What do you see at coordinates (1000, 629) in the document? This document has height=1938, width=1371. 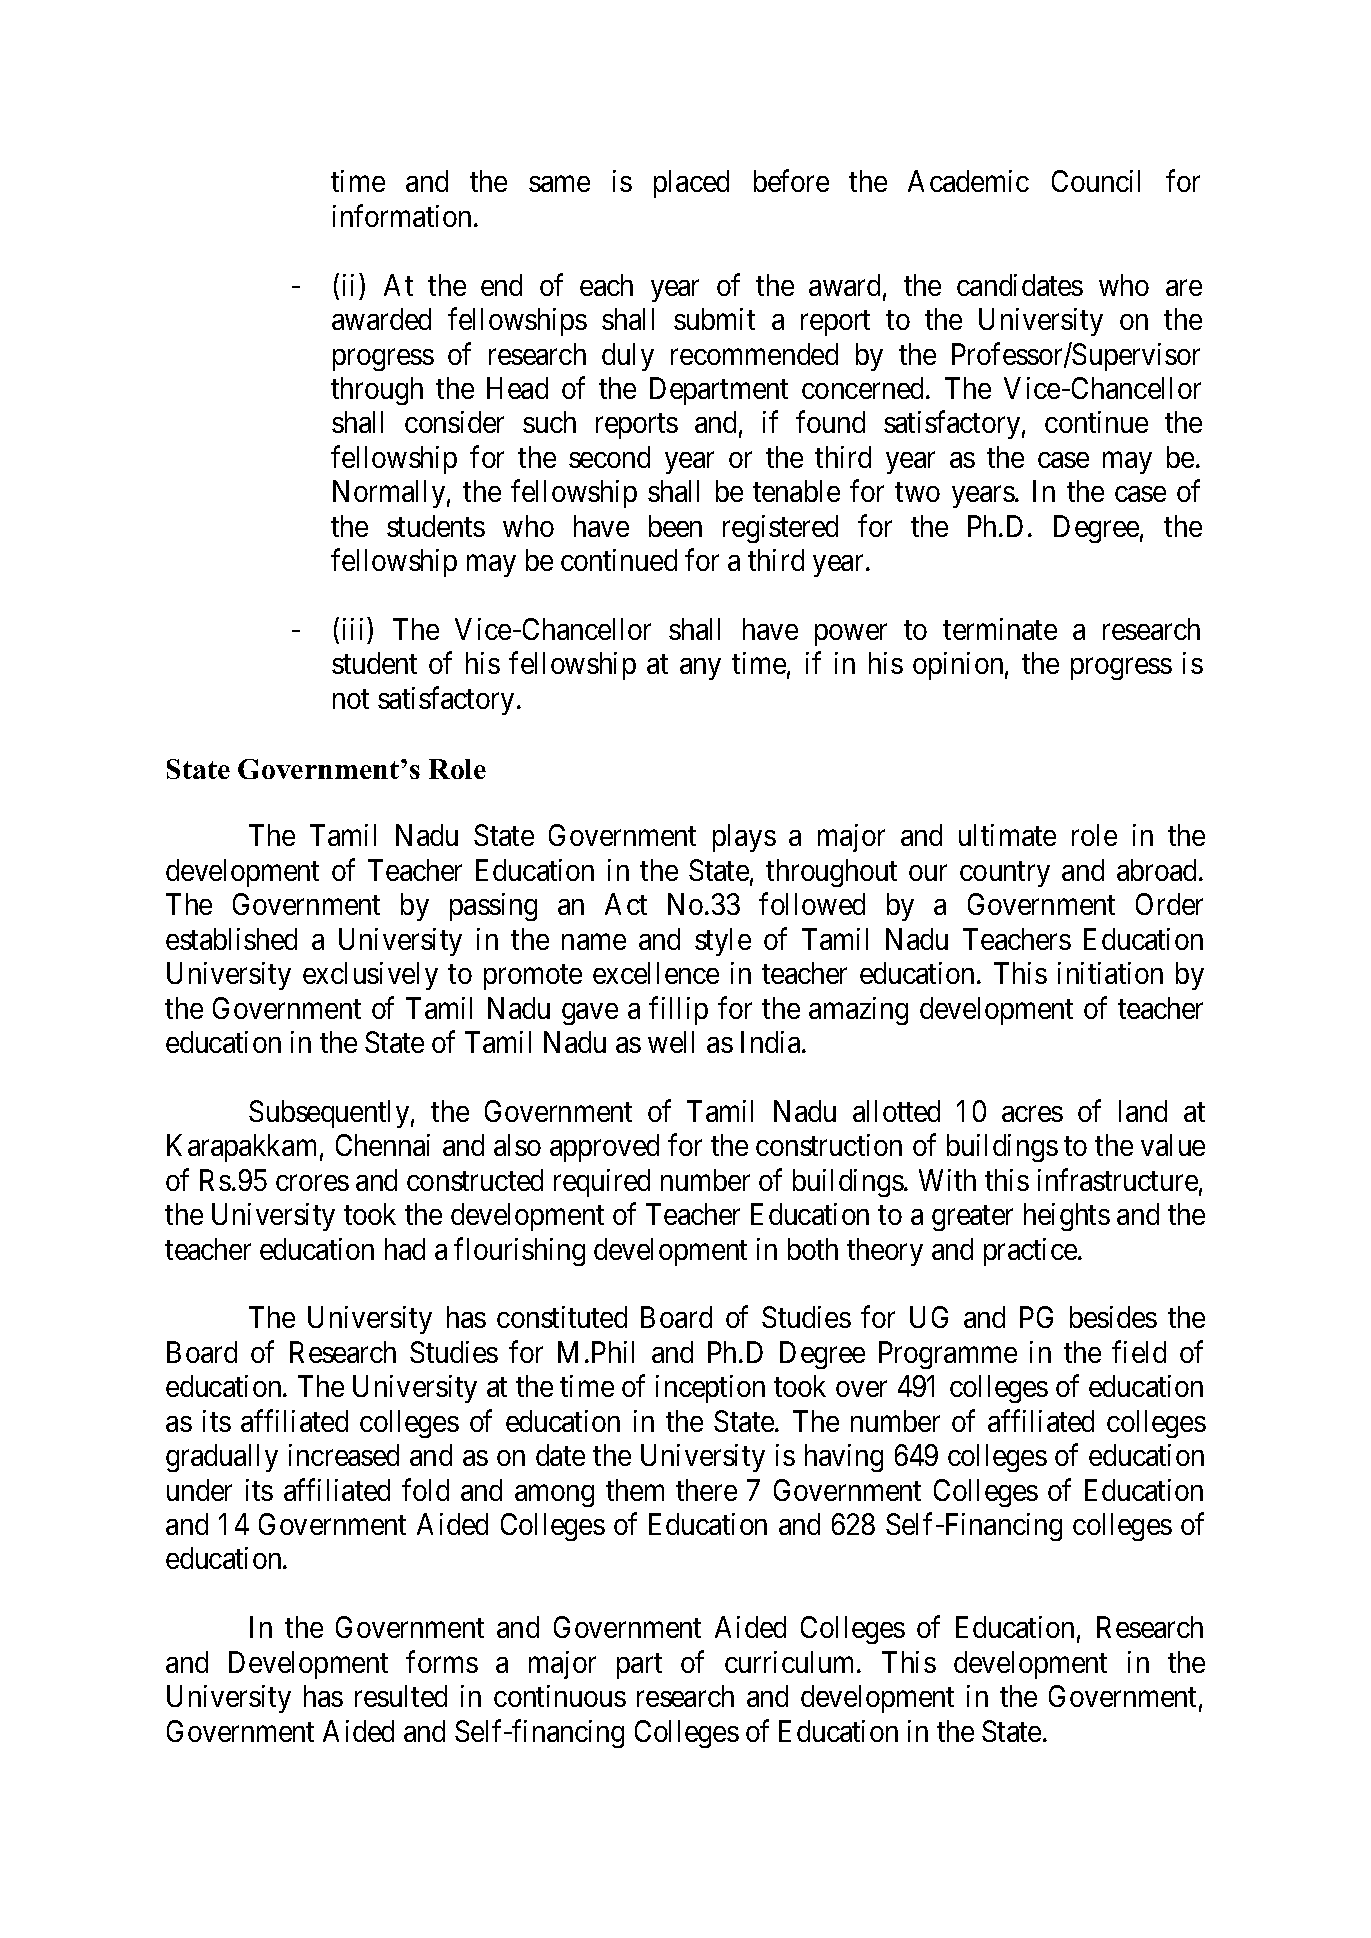 I see `terminate` at bounding box center [1000, 629].
